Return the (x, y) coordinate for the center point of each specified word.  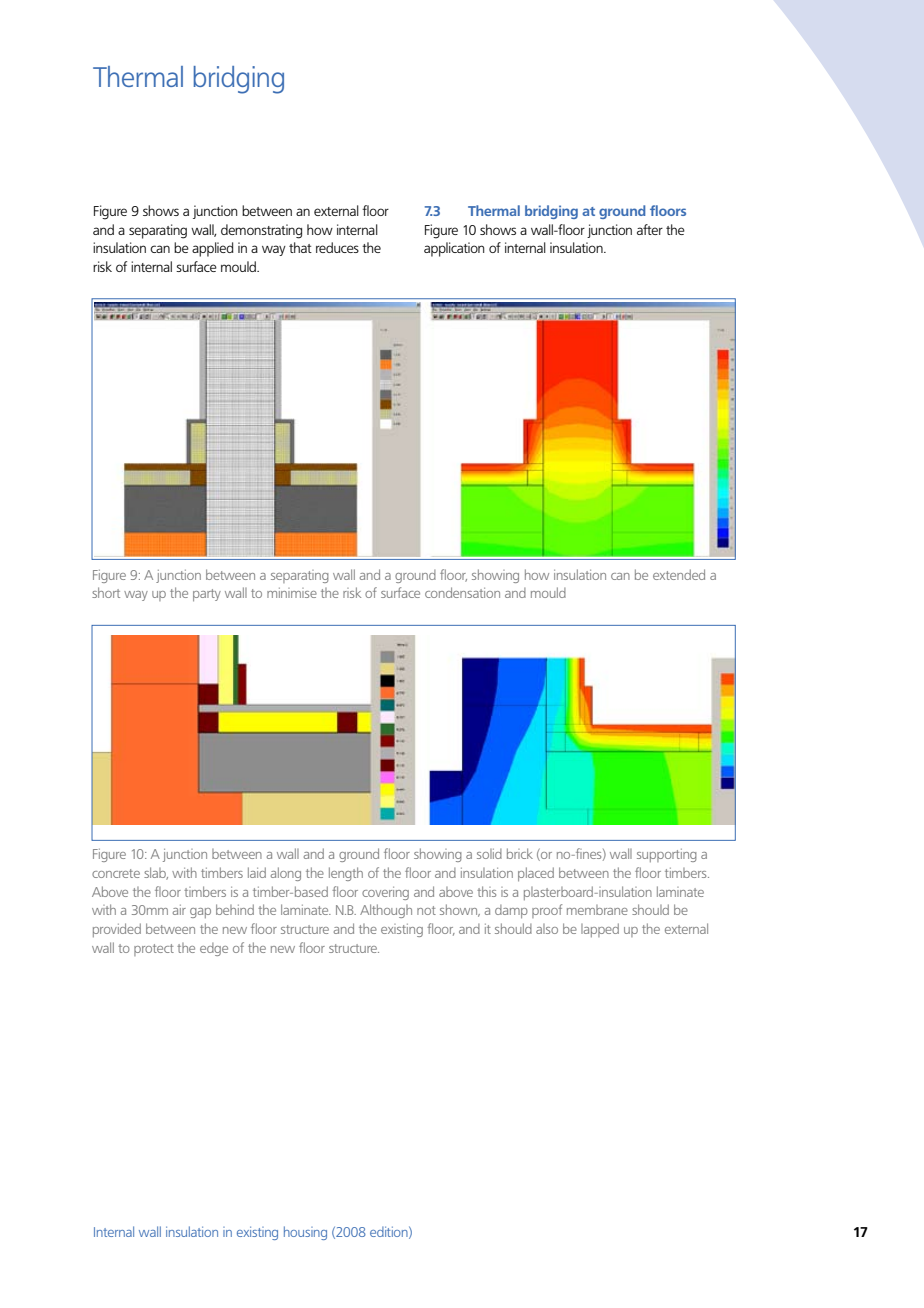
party (207, 595)
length (346, 874)
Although (386, 911)
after (650, 229)
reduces (337, 247)
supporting (667, 855)
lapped (600, 930)
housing (305, 1233)
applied (213, 249)
